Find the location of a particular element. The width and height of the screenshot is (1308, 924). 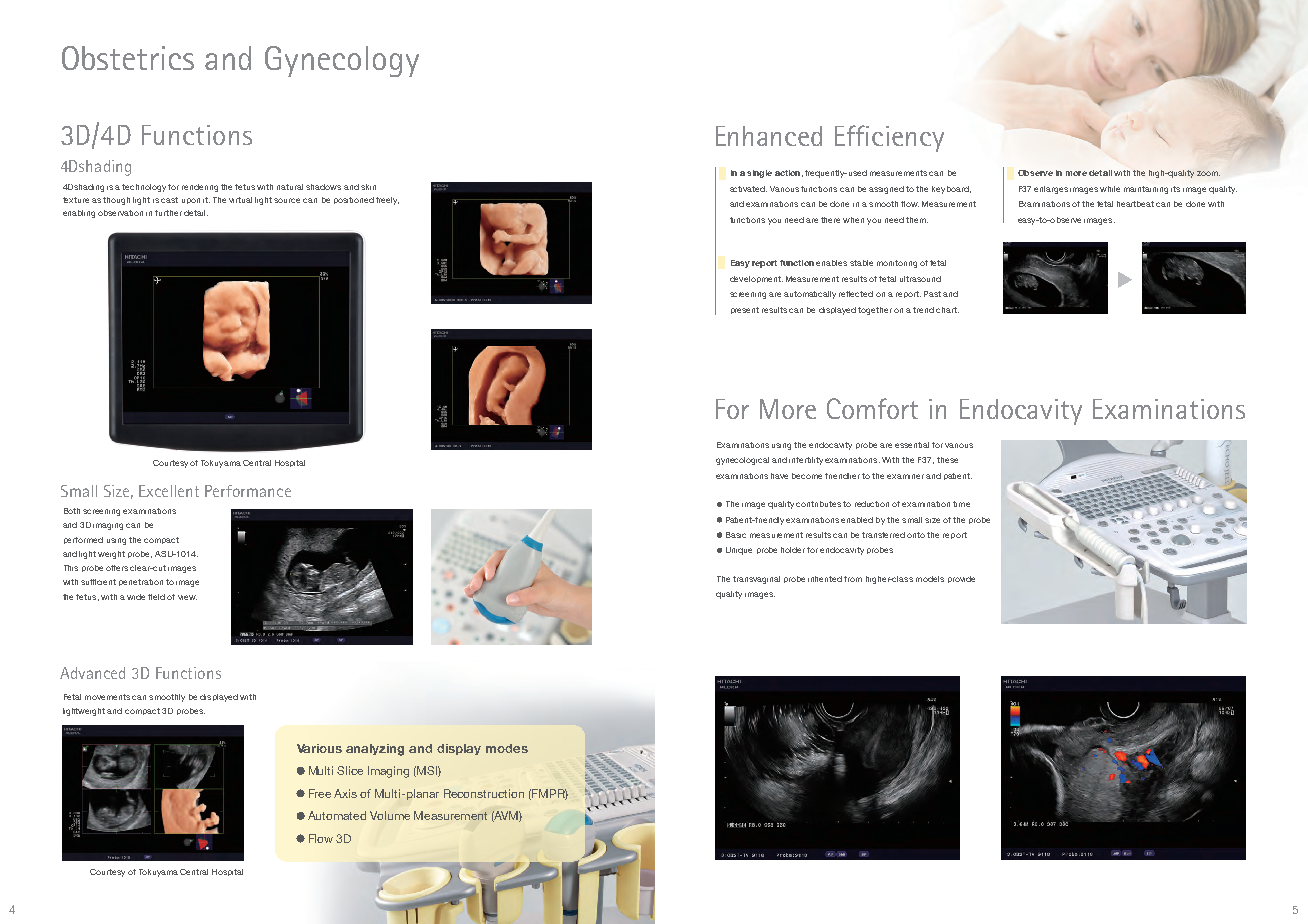

Enhanced is located at coordinates (769, 136).
